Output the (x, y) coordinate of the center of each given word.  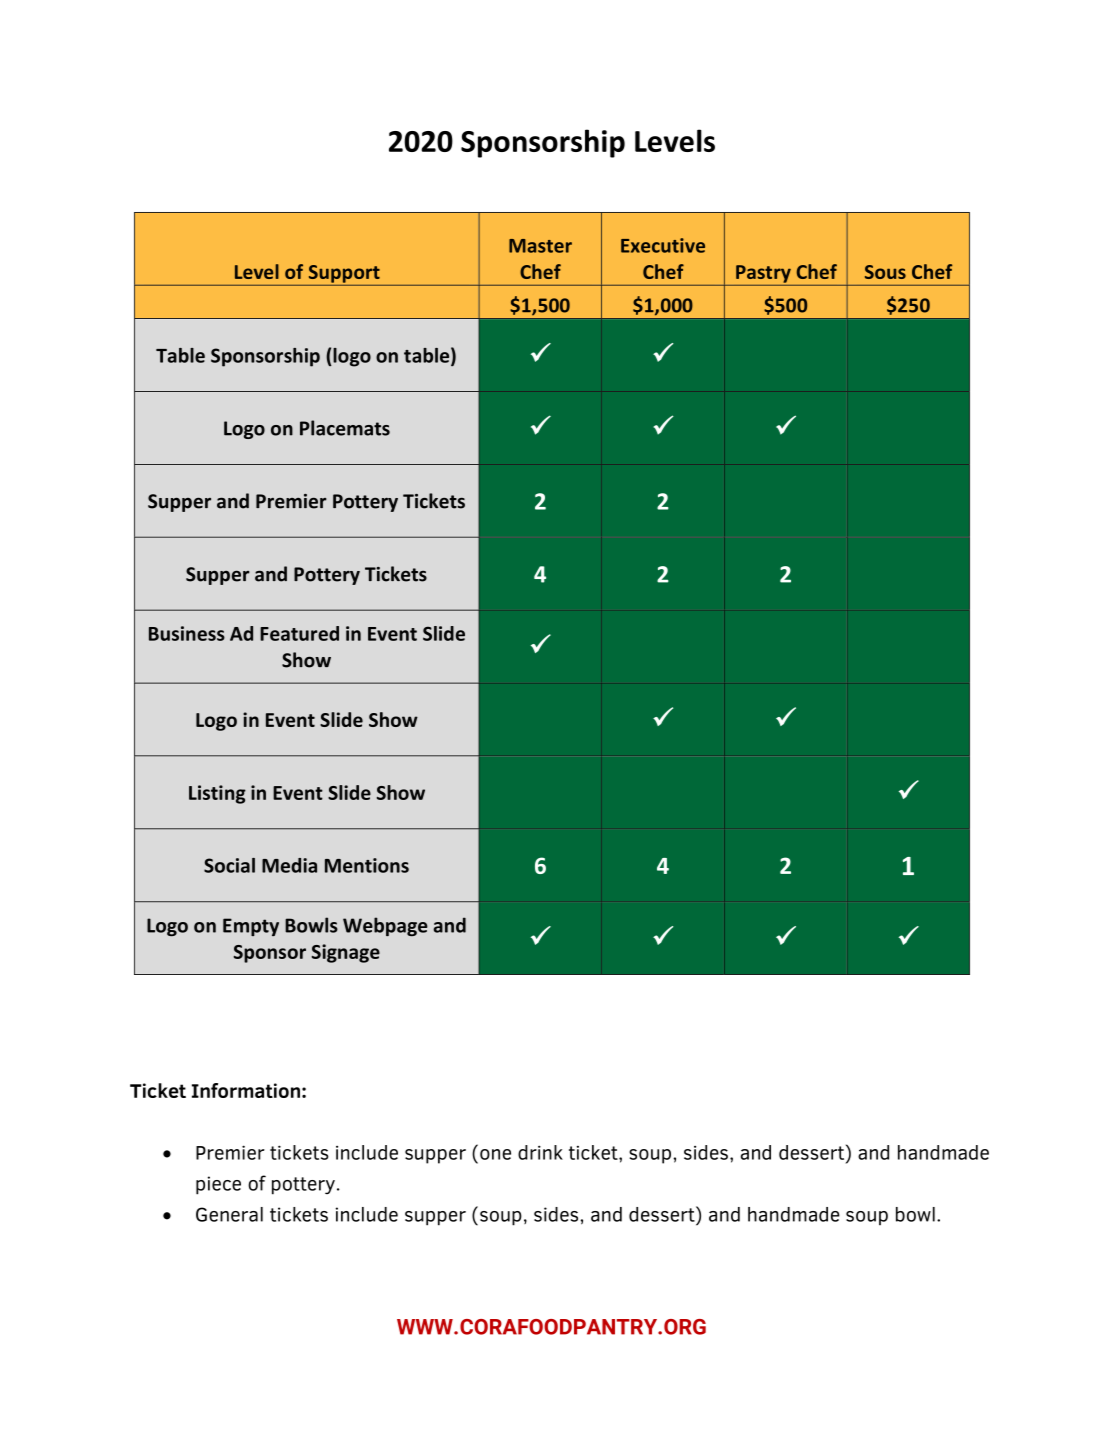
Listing (217, 794)
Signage (346, 953)
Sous (885, 272)
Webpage (385, 926)
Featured (299, 633)
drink (540, 1152)
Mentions (367, 865)
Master (540, 246)
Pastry (763, 274)
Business (187, 633)
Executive (663, 245)
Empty (251, 927)
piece (218, 1185)
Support (344, 274)
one (495, 1154)
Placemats (345, 428)
